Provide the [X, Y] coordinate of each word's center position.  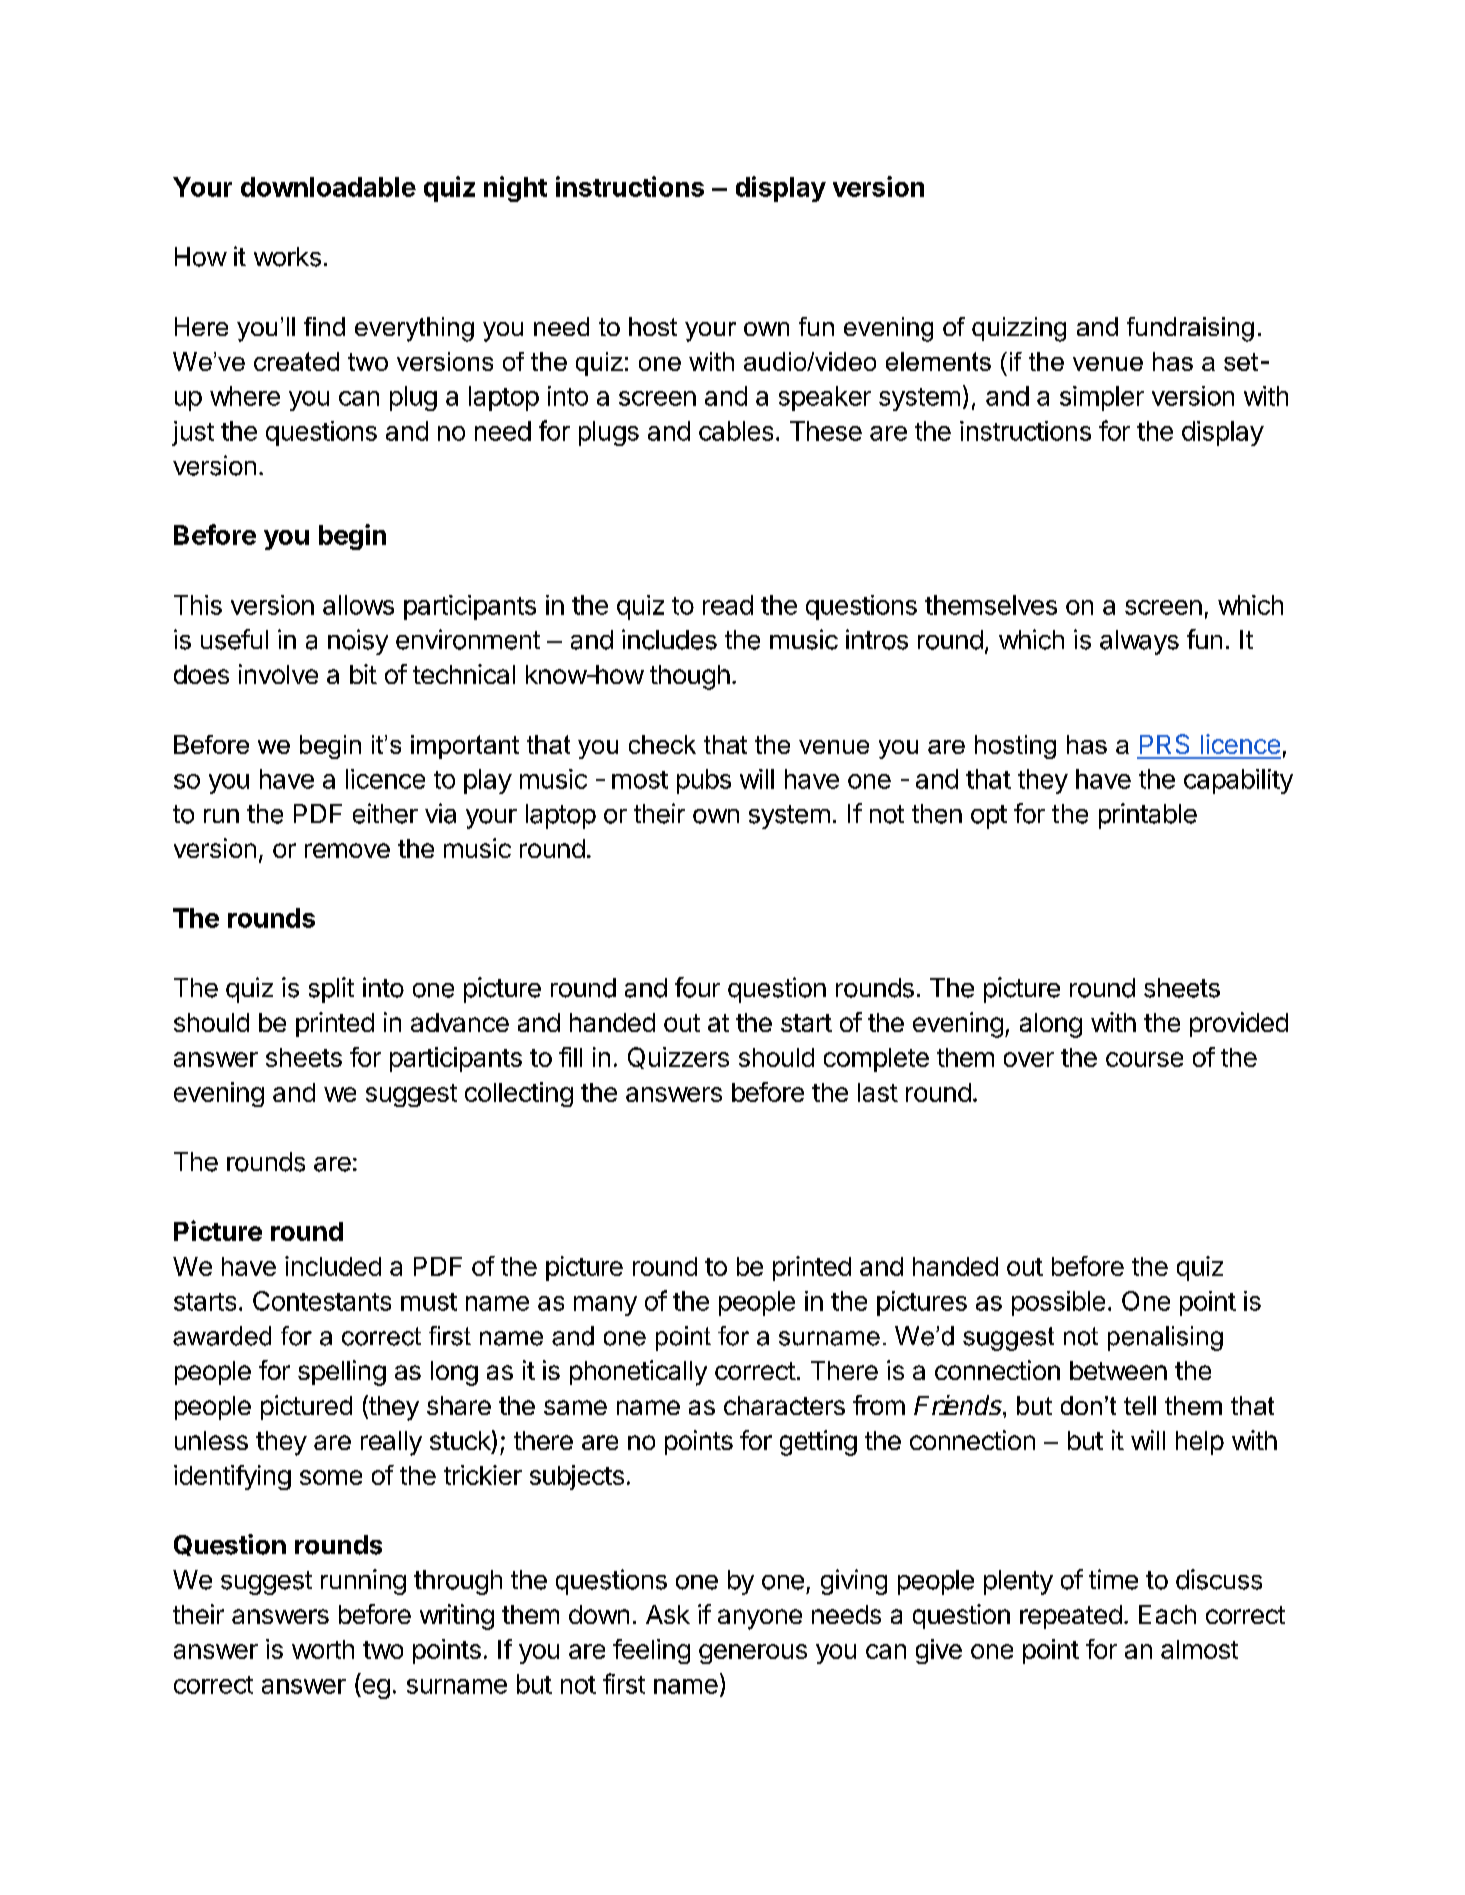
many [605, 1306]
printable [1148, 816]
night [515, 189]
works [287, 257]
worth [323, 1649]
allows [358, 605]
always [1139, 642]
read [728, 605]
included [333, 1266]
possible [1058, 1303]
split [331, 990]
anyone [760, 1619]
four [697, 987]
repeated [1071, 1617]
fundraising [1190, 329]
